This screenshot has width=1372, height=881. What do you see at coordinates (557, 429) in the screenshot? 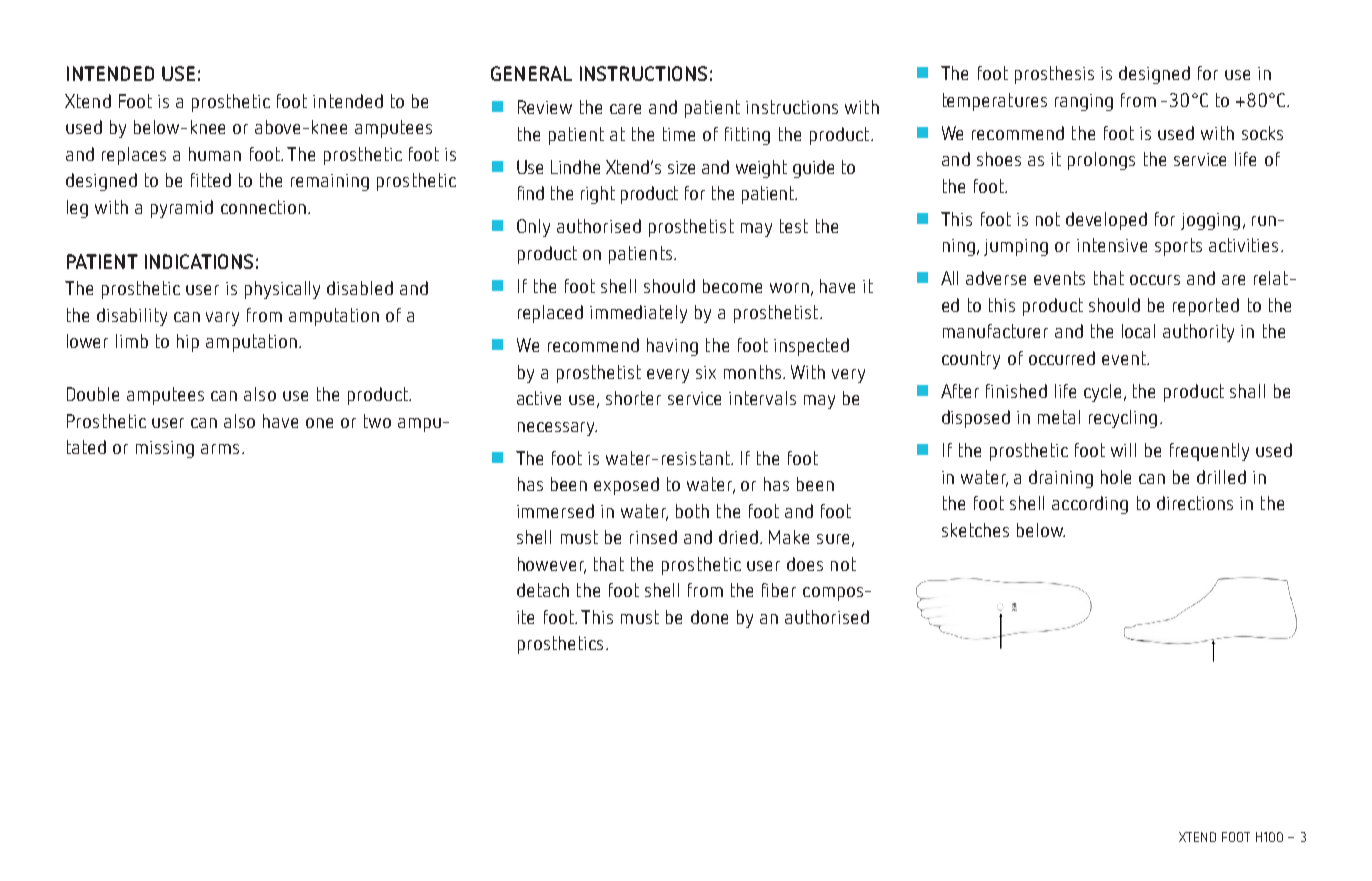
I see `necessary` at bounding box center [557, 429].
